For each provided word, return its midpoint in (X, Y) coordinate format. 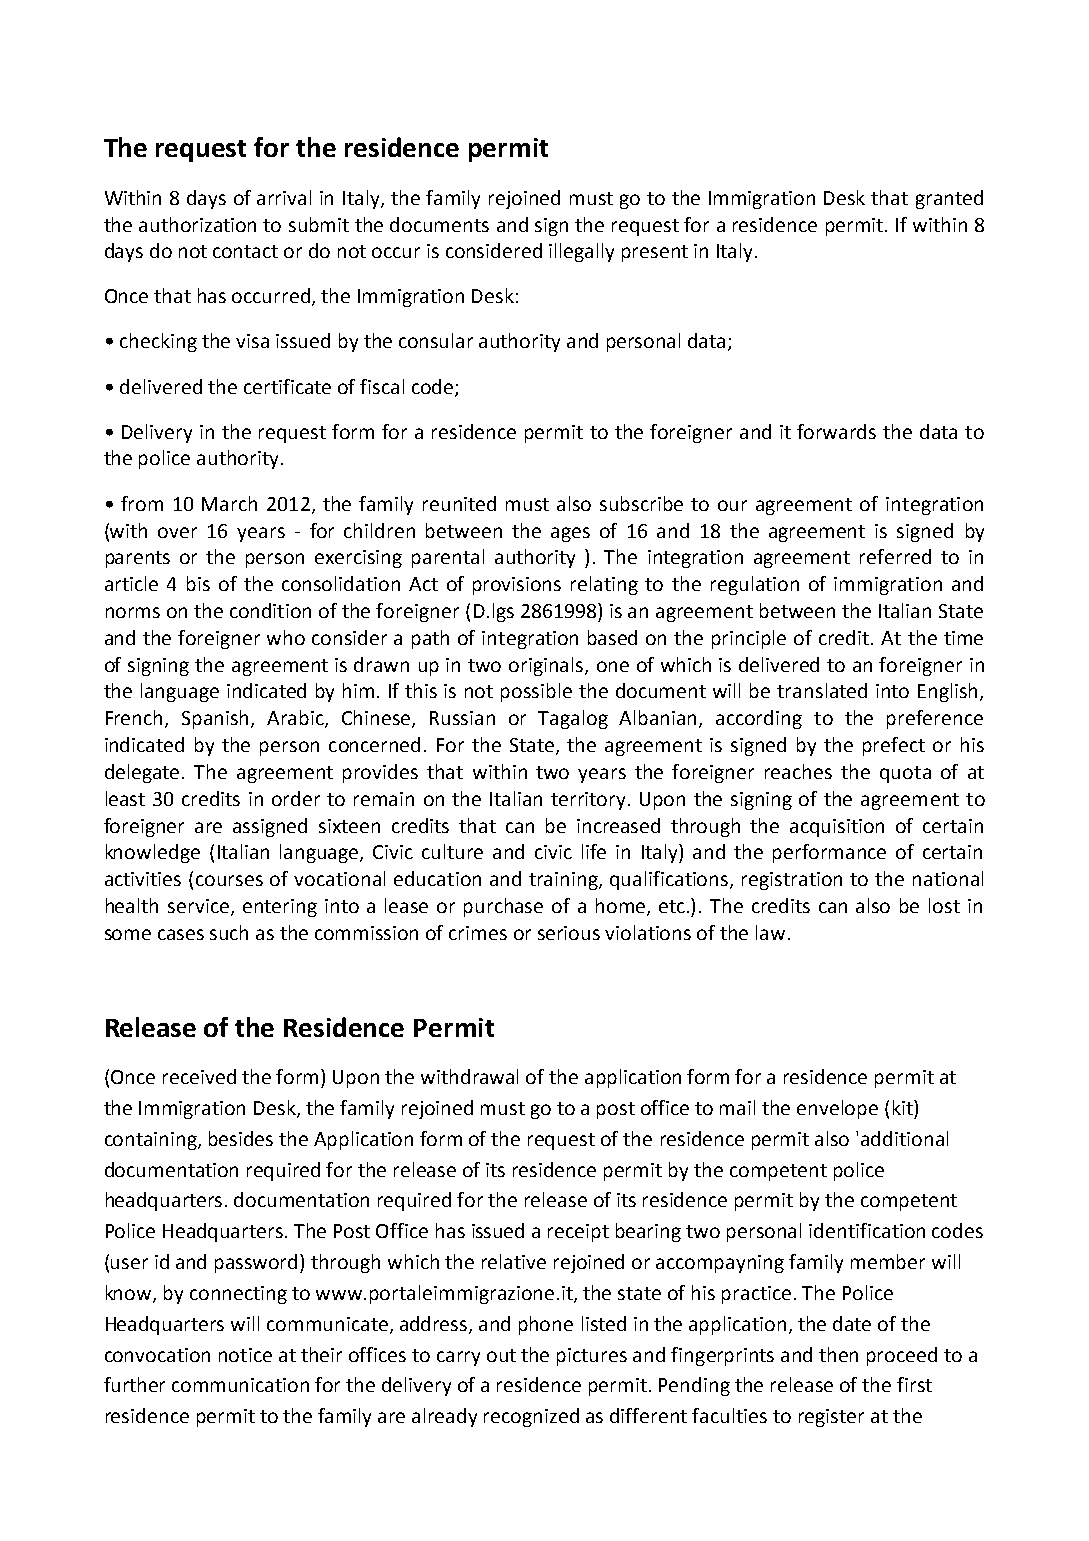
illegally (581, 252)
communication (240, 1385)
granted (949, 199)
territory (590, 801)
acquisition (837, 828)
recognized (531, 1417)
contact (245, 251)
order (296, 798)
